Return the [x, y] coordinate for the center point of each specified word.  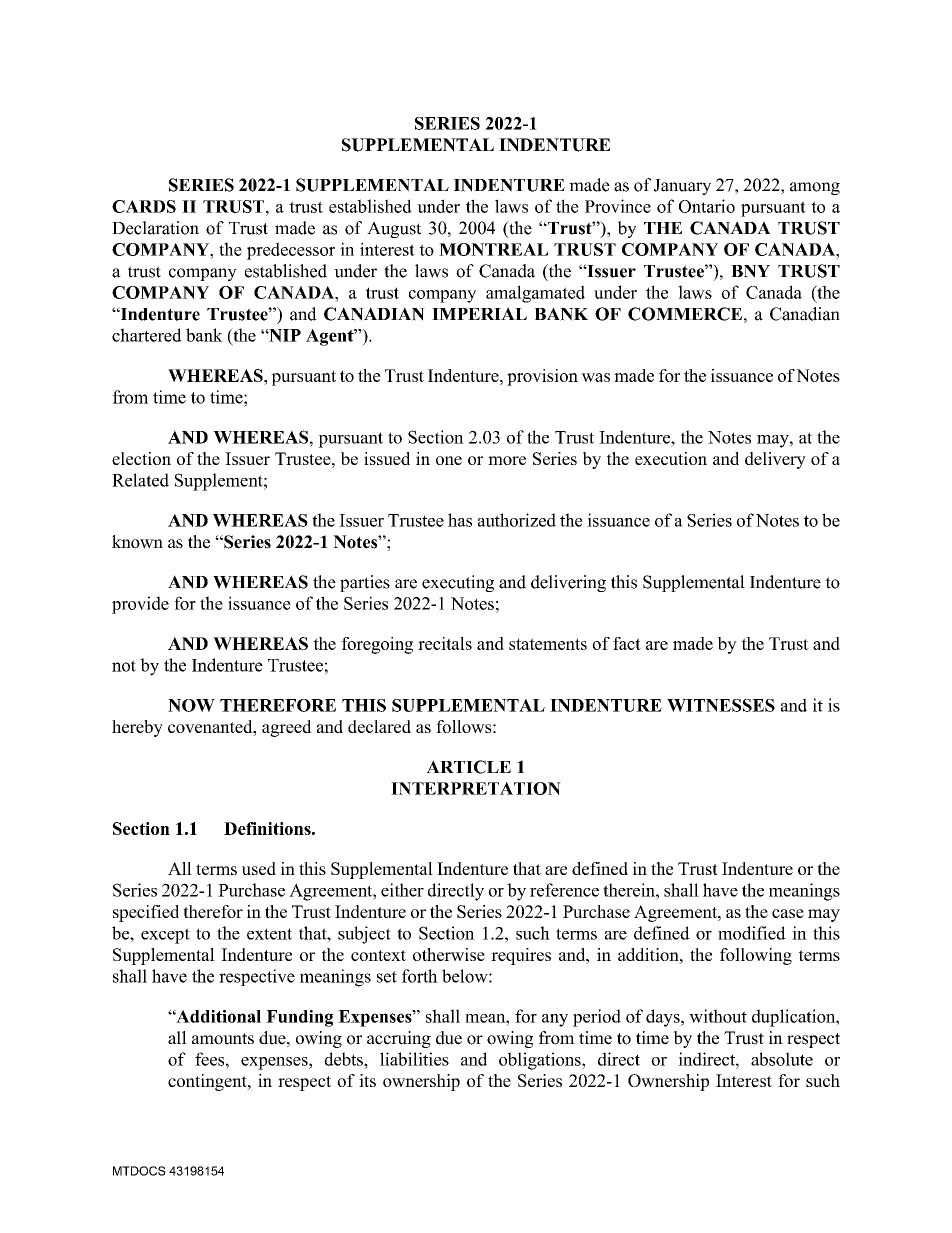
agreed [287, 728]
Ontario [707, 206]
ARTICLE [469, 767]
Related [140, 480]
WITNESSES [721, 705]
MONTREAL [493, 249]
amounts [223, 1039]
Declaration [155, 228]
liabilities [414, 1059]
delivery [775, 460]
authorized [517, 520]
